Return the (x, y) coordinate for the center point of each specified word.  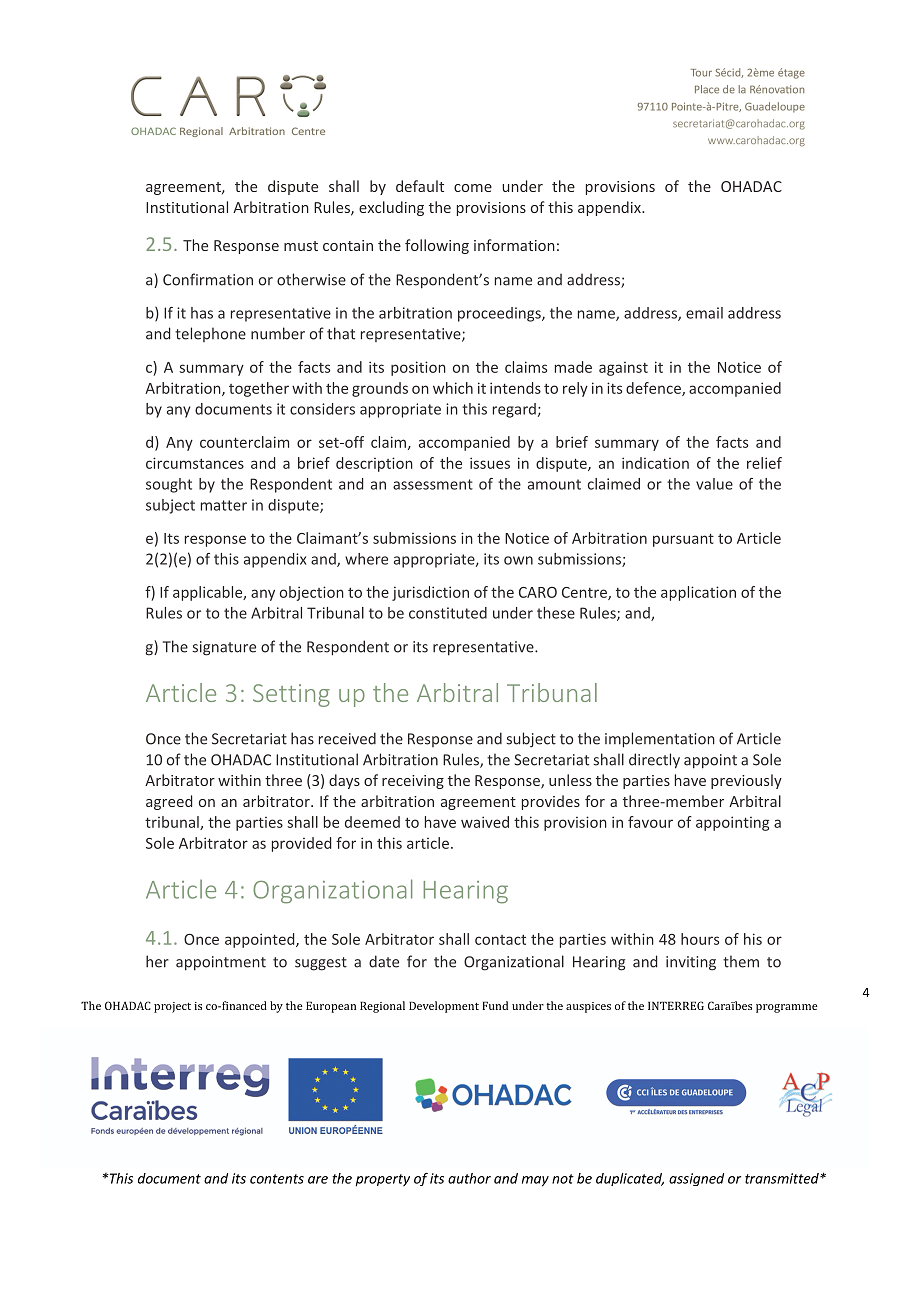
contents (277, 1179)
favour (650, 822)
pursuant (683, 540)
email (704, 313)
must (301, 246)
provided (301, 844)
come (473, 188)
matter (224, 505)
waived (485, 822)
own (518, 560)
